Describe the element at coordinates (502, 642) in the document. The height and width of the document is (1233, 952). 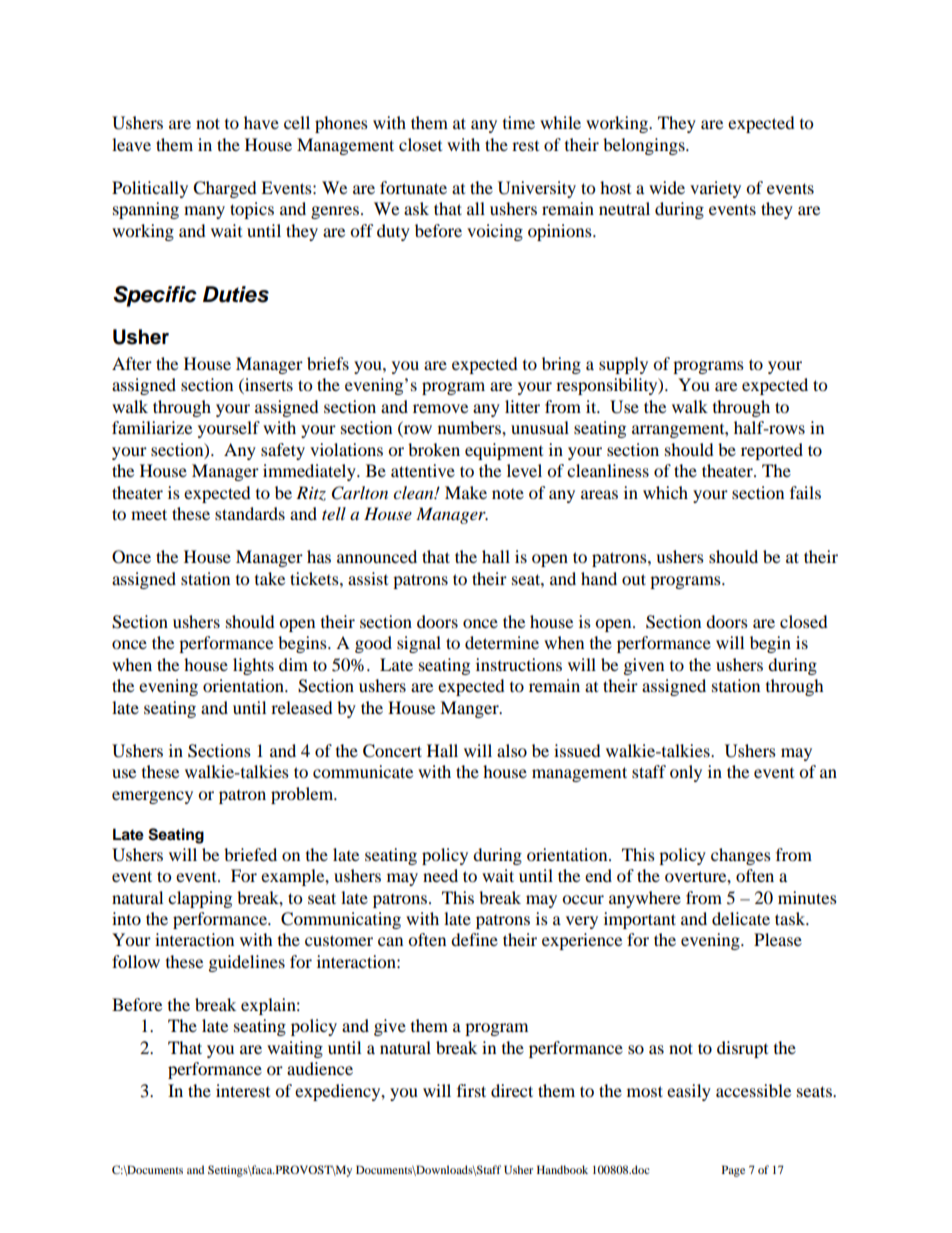
I see `determine` at that location.
